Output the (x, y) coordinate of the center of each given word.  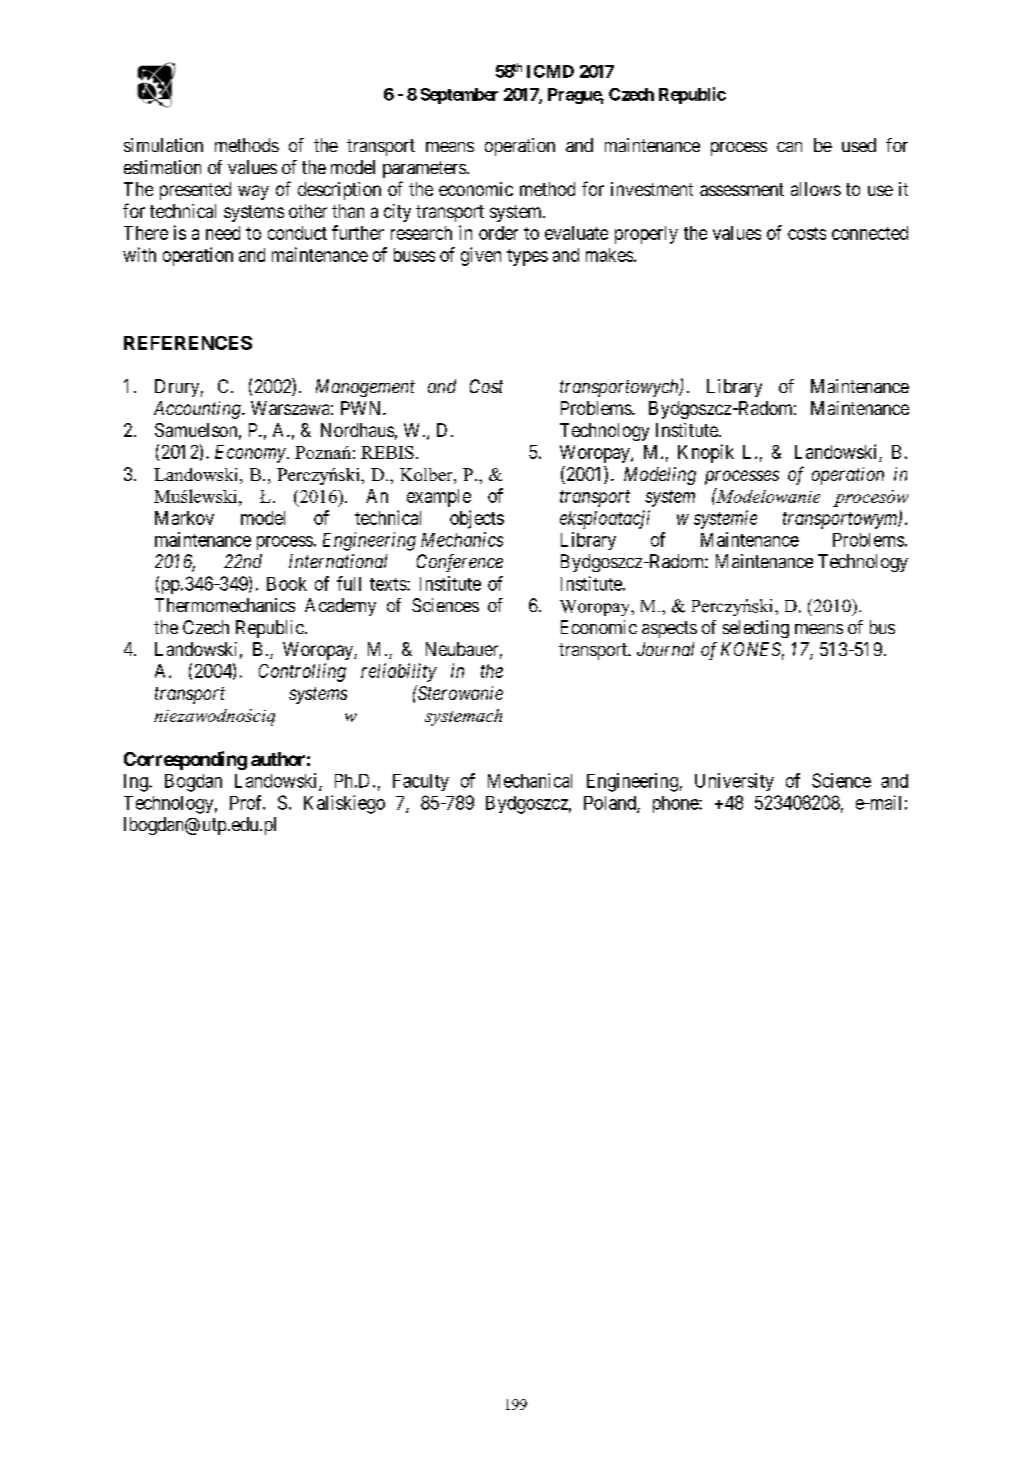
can (789, 147)
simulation (163, 145)
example (439, 498)
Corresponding (185, 760)
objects (477, 519)
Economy (250, 454)
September (459, 96)
